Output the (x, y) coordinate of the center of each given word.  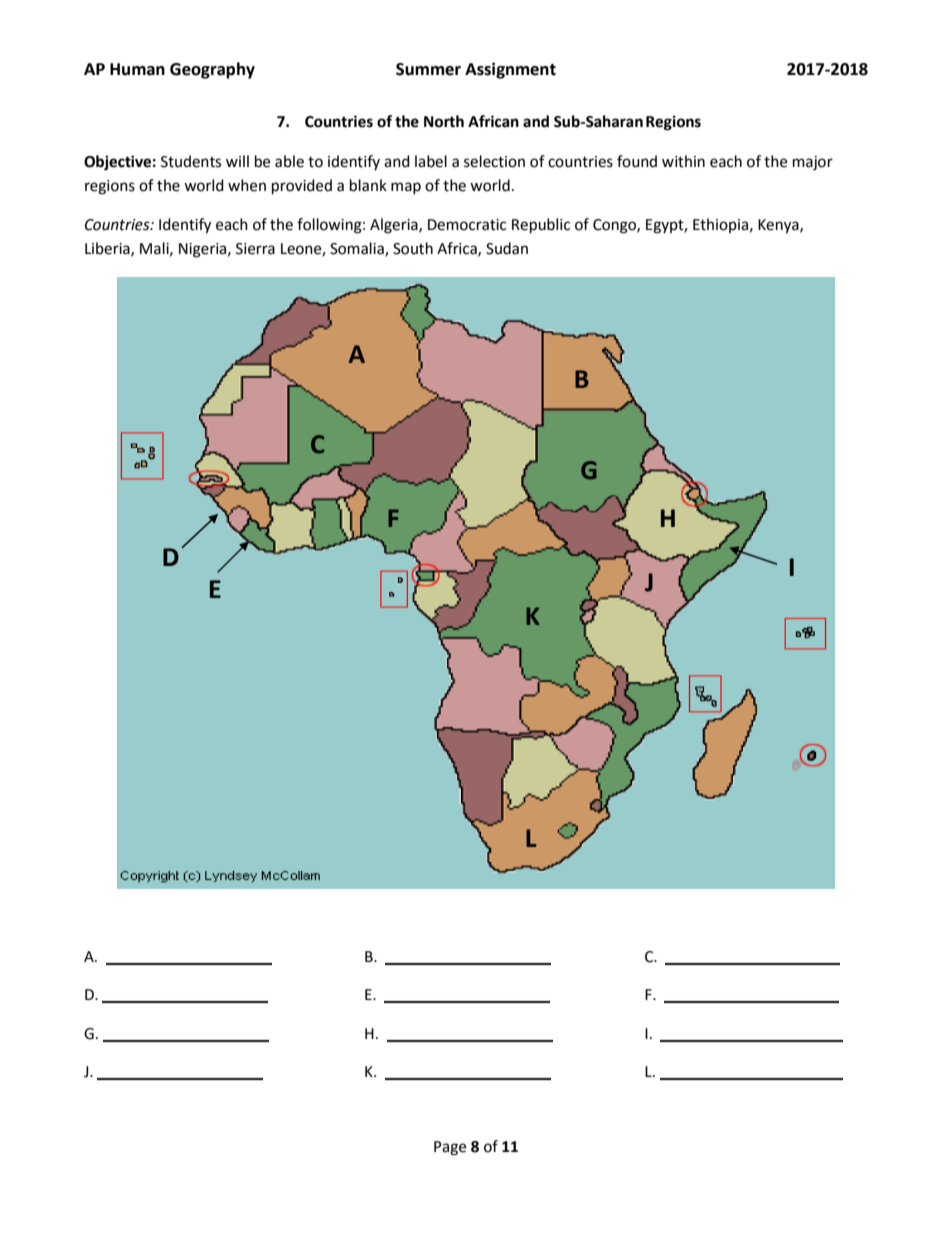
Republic (541, 226)
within (683, 161)
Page (450, 1148)
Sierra (255, 249)
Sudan (507, 248)
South (413, 248)
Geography (212, 70)
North (444, 121)
